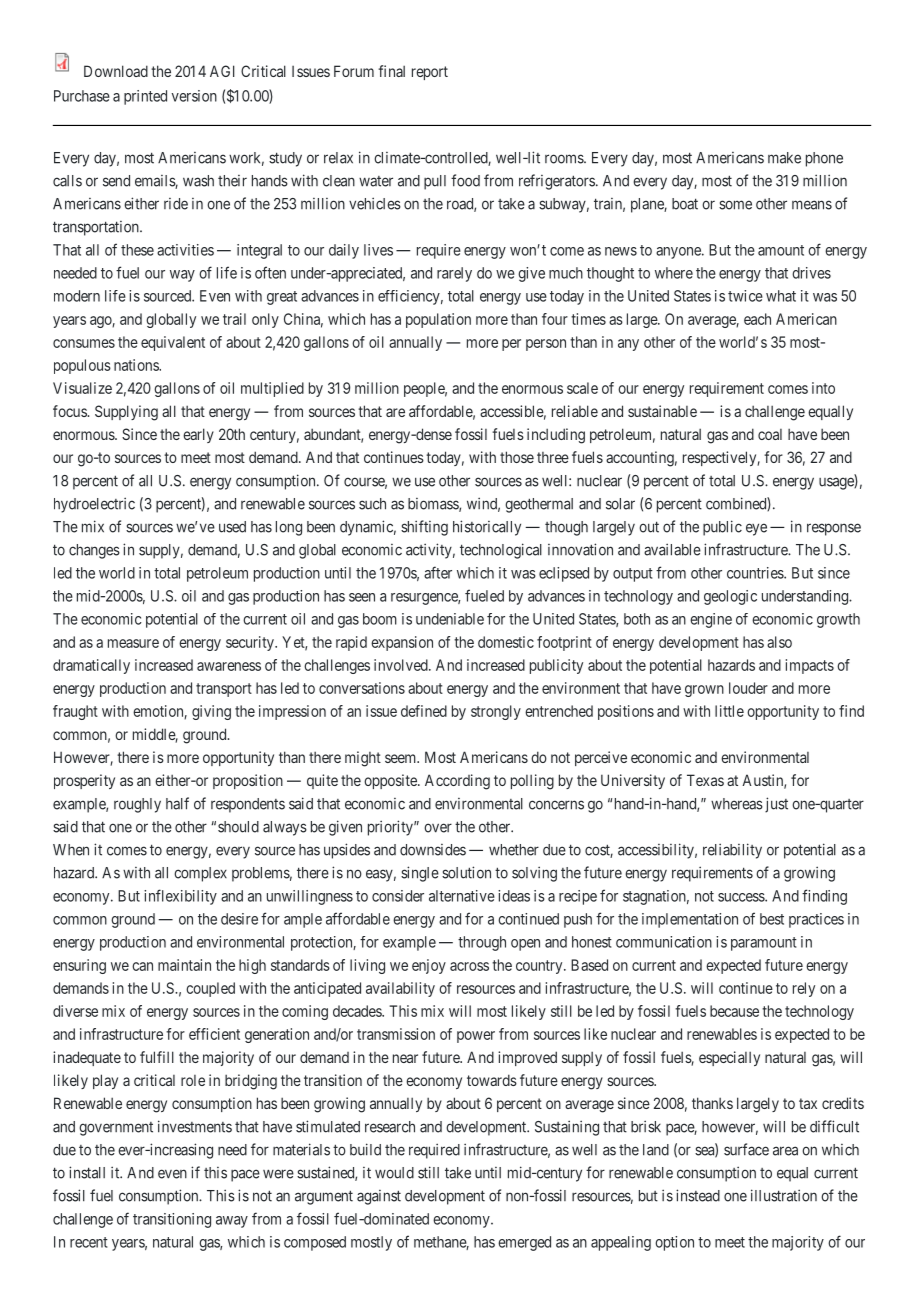  I want to click on report, so click(430, 73).
